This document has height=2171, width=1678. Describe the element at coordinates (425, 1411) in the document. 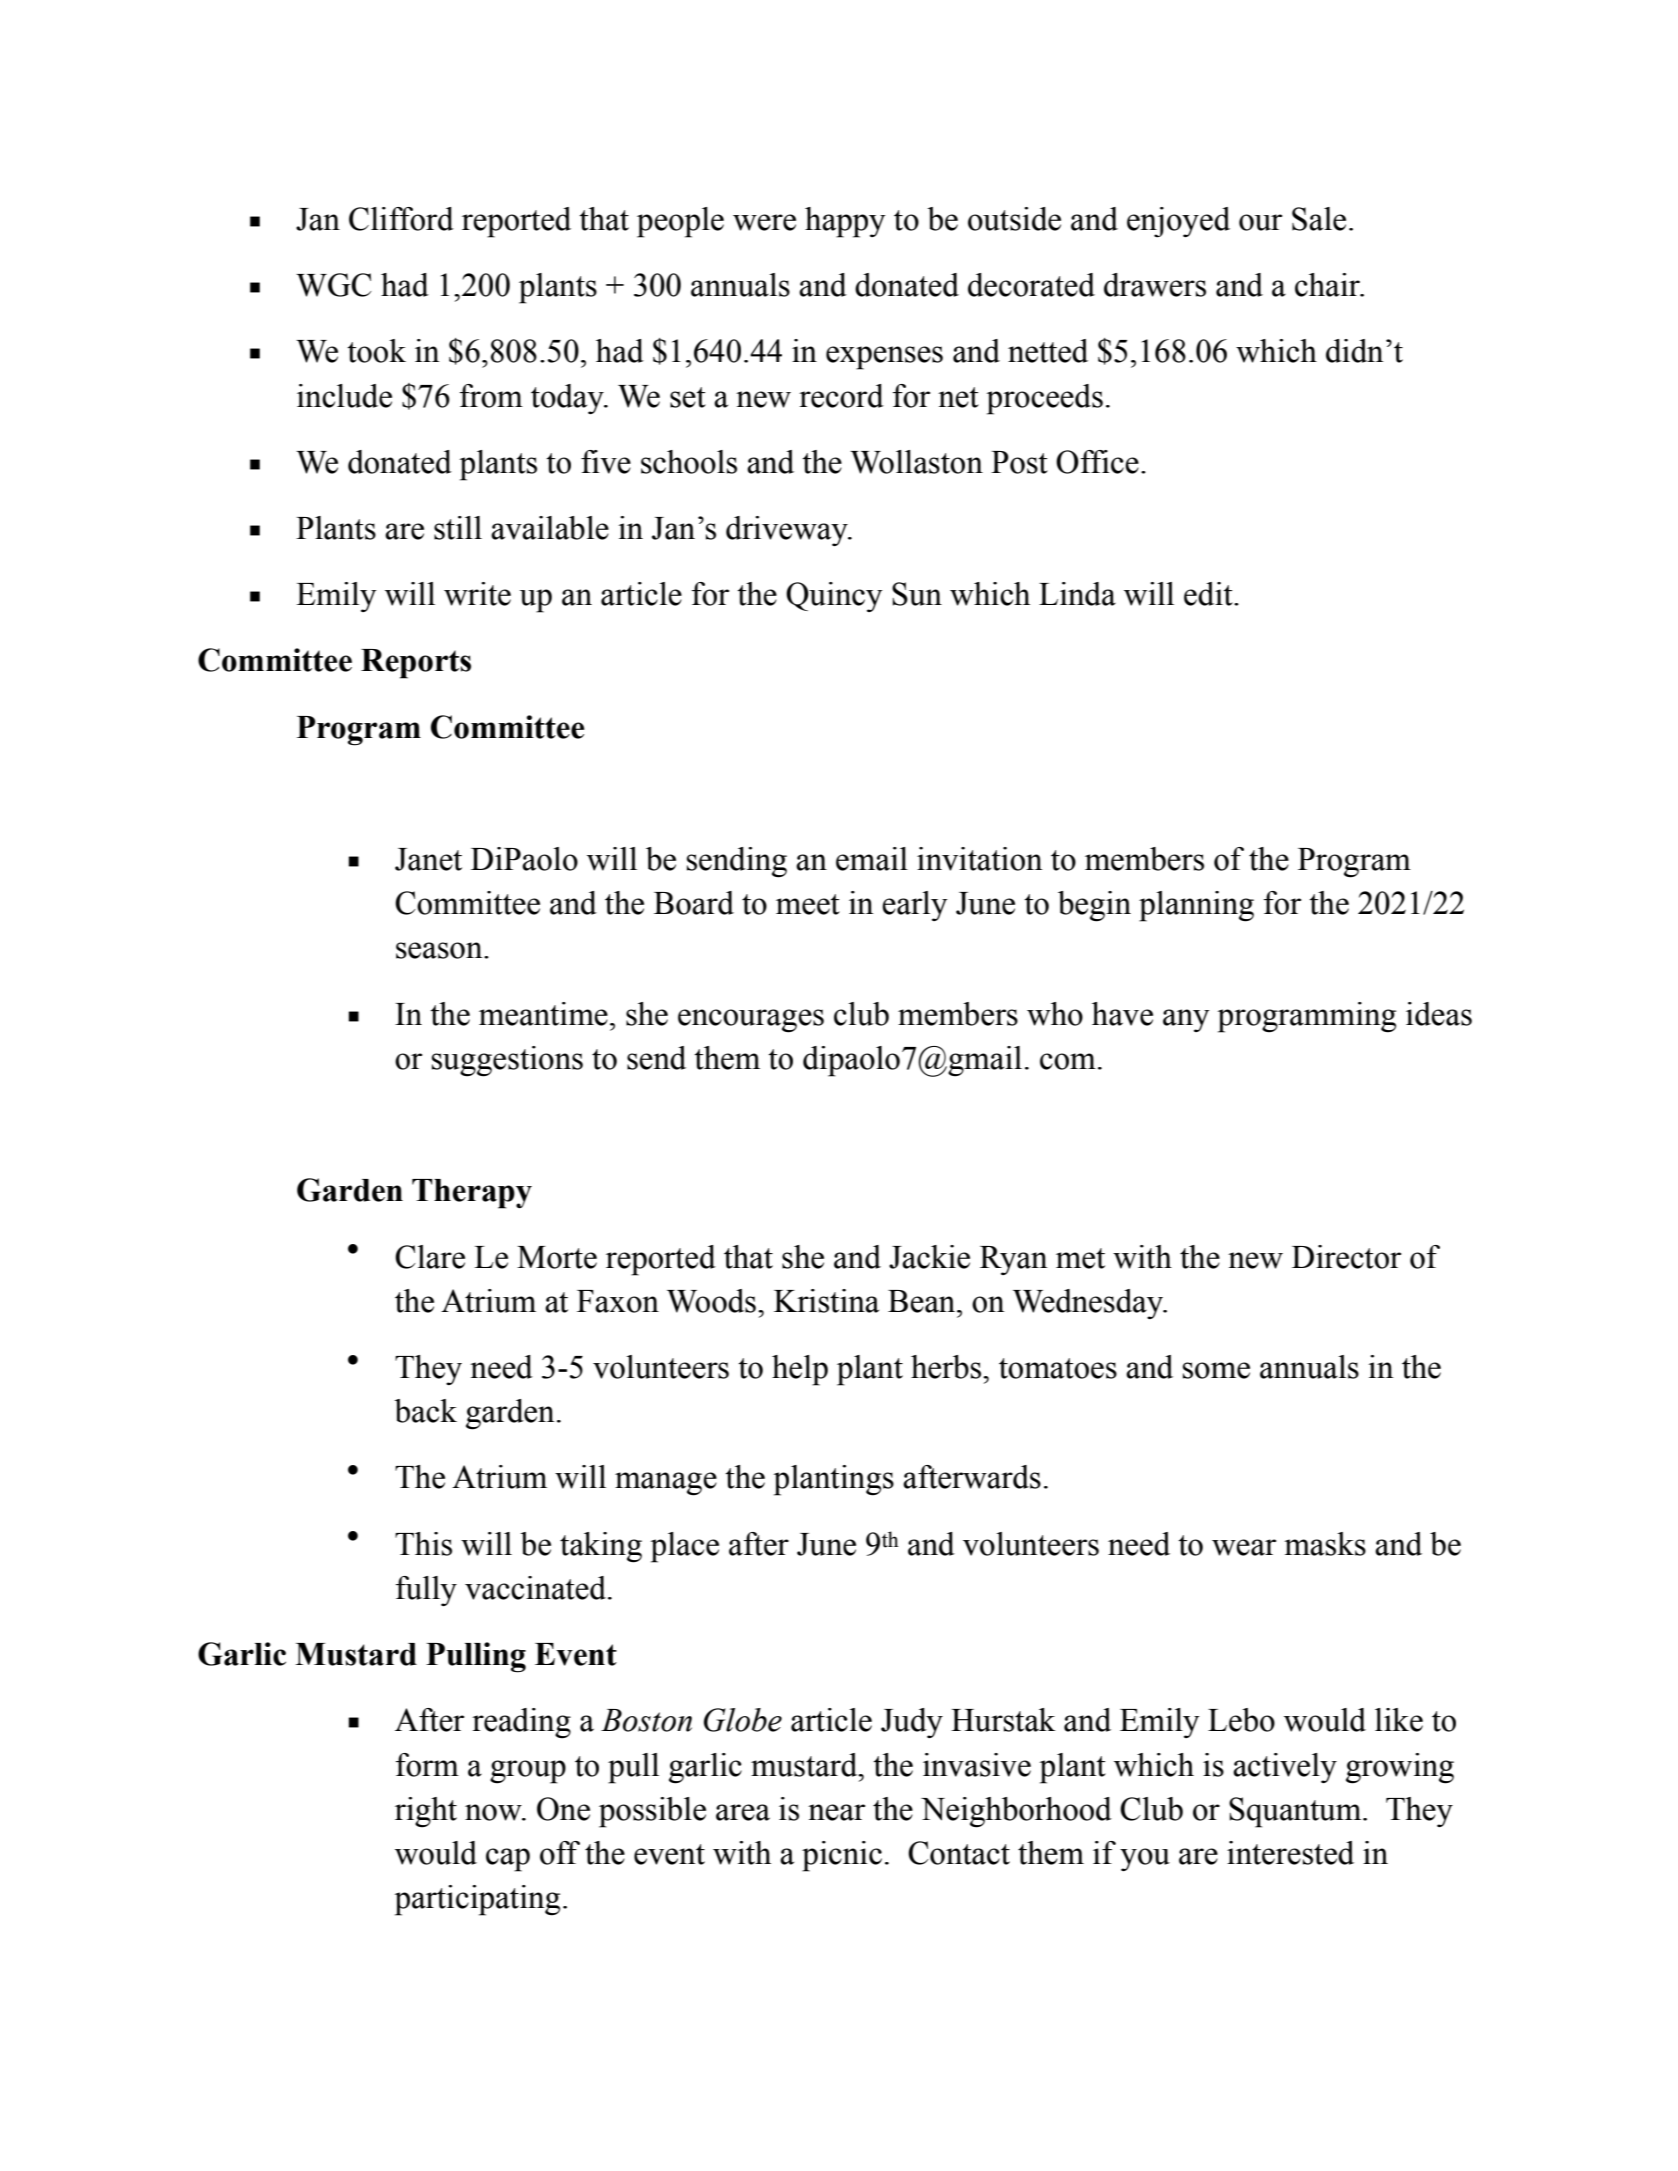

I see `back` at that location.
